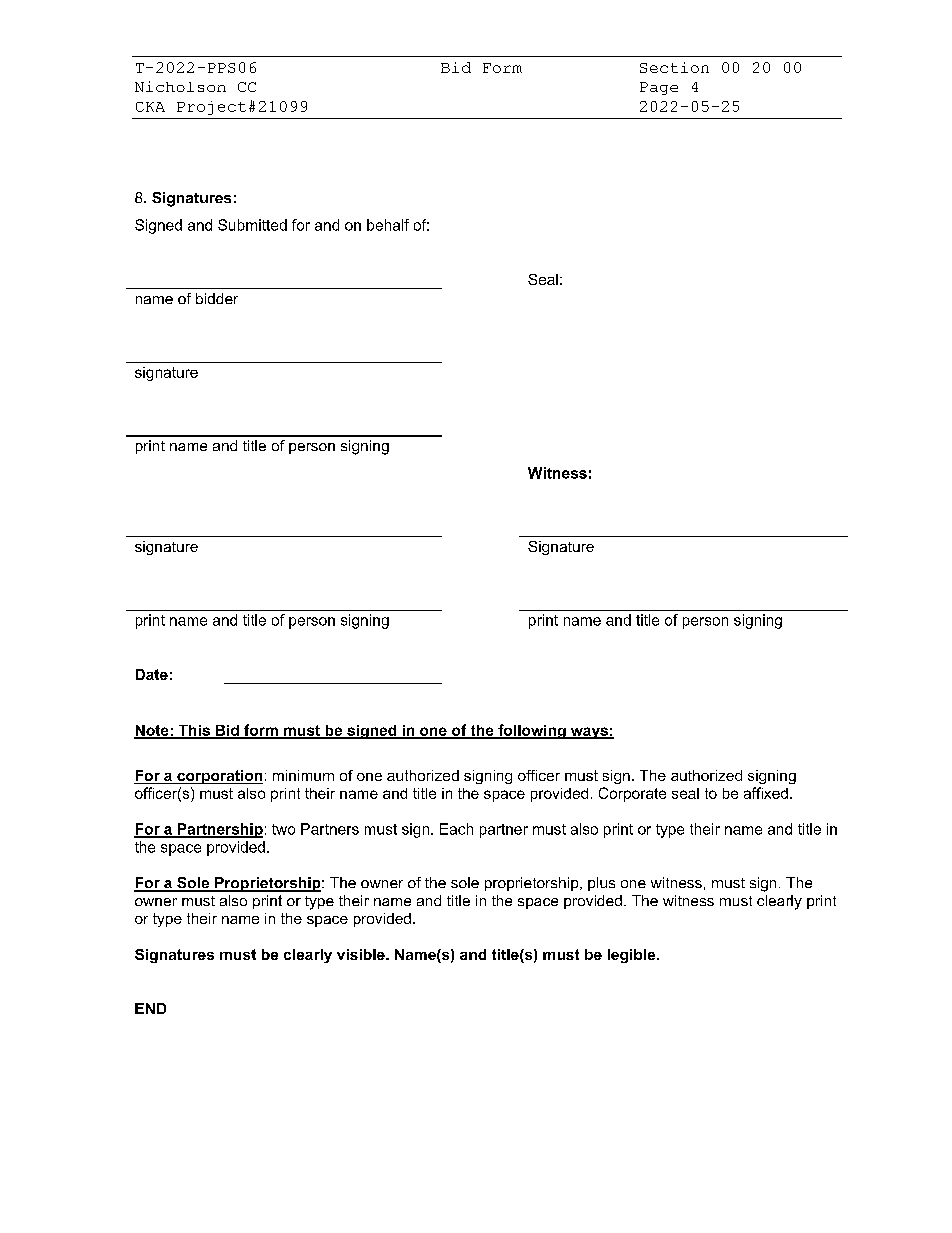 The width and height of the screenshot is (952, 1233). What do you see at coordinates (659, 88) in the screenshot?
I see `Page` at bounding box center [659, 88].
